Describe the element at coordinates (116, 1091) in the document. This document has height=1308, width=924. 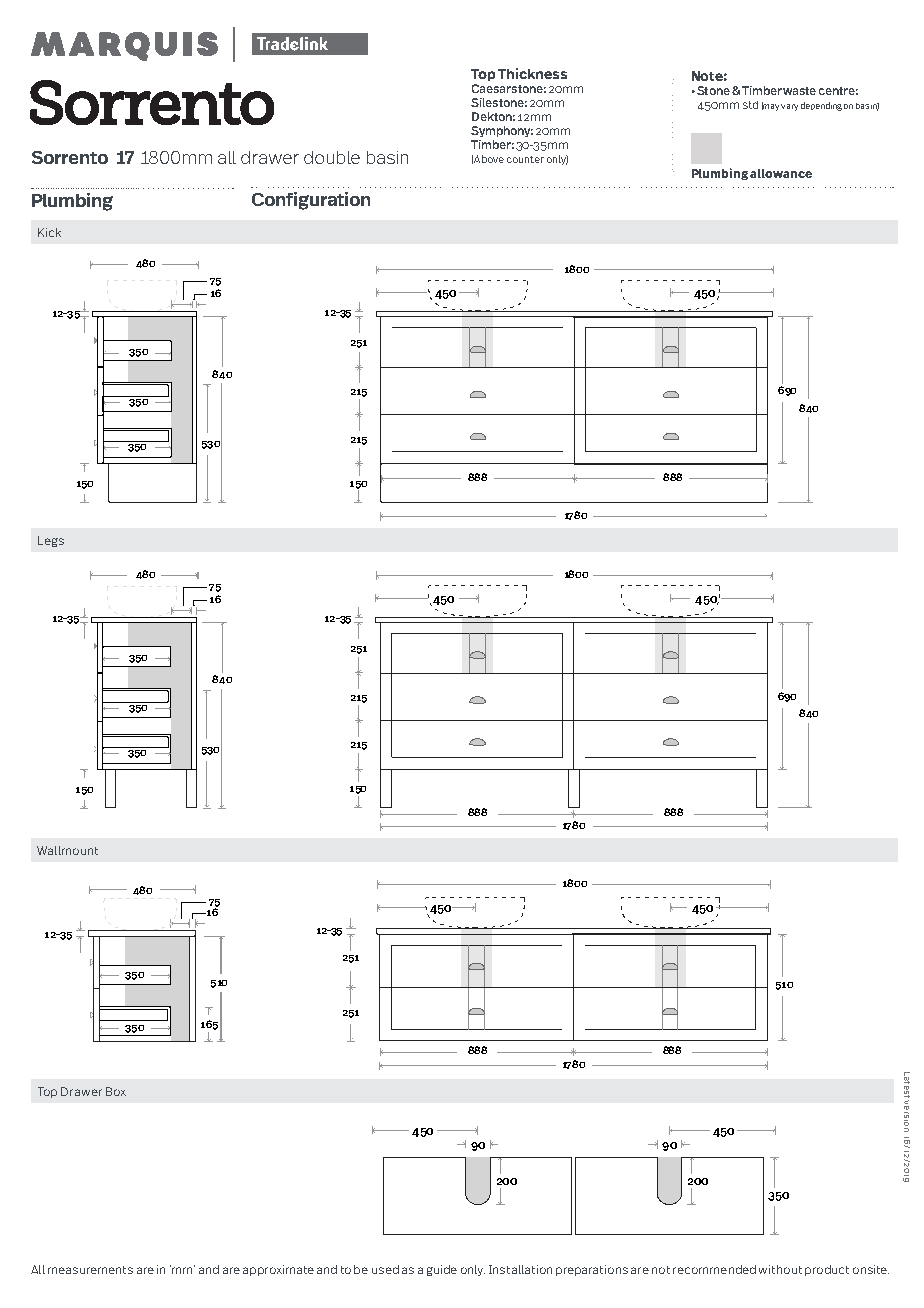
I see `Box` at that location.
